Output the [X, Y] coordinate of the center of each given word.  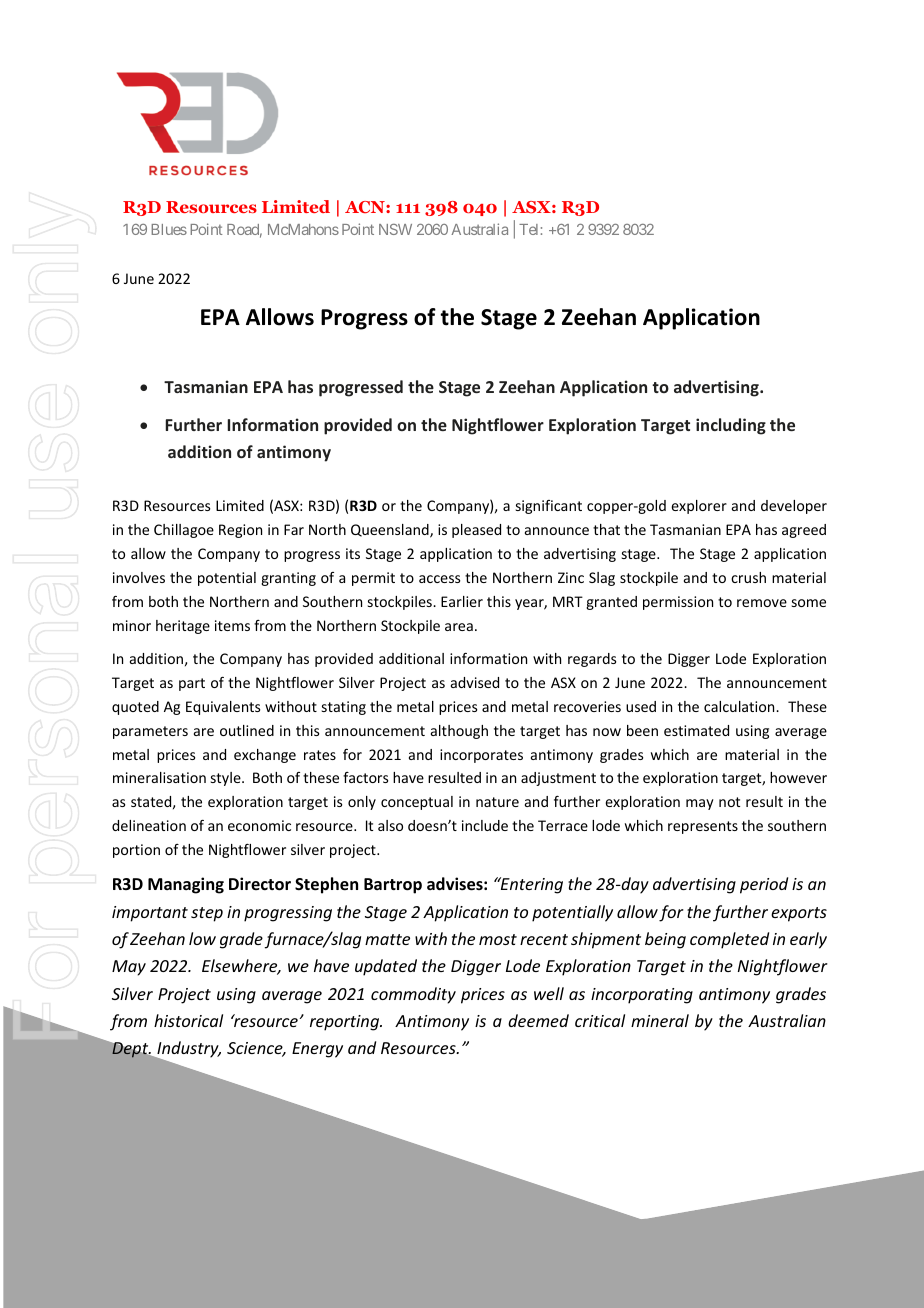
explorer [699, 507]
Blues [169, 229]
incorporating [642, 996]
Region [240, 531]
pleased [476, 531]
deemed [538, 1020]
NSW [395, 229]
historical [188, 1020]
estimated [696, 730]
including [731, 426]
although [459, 732]
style [227, 779]
